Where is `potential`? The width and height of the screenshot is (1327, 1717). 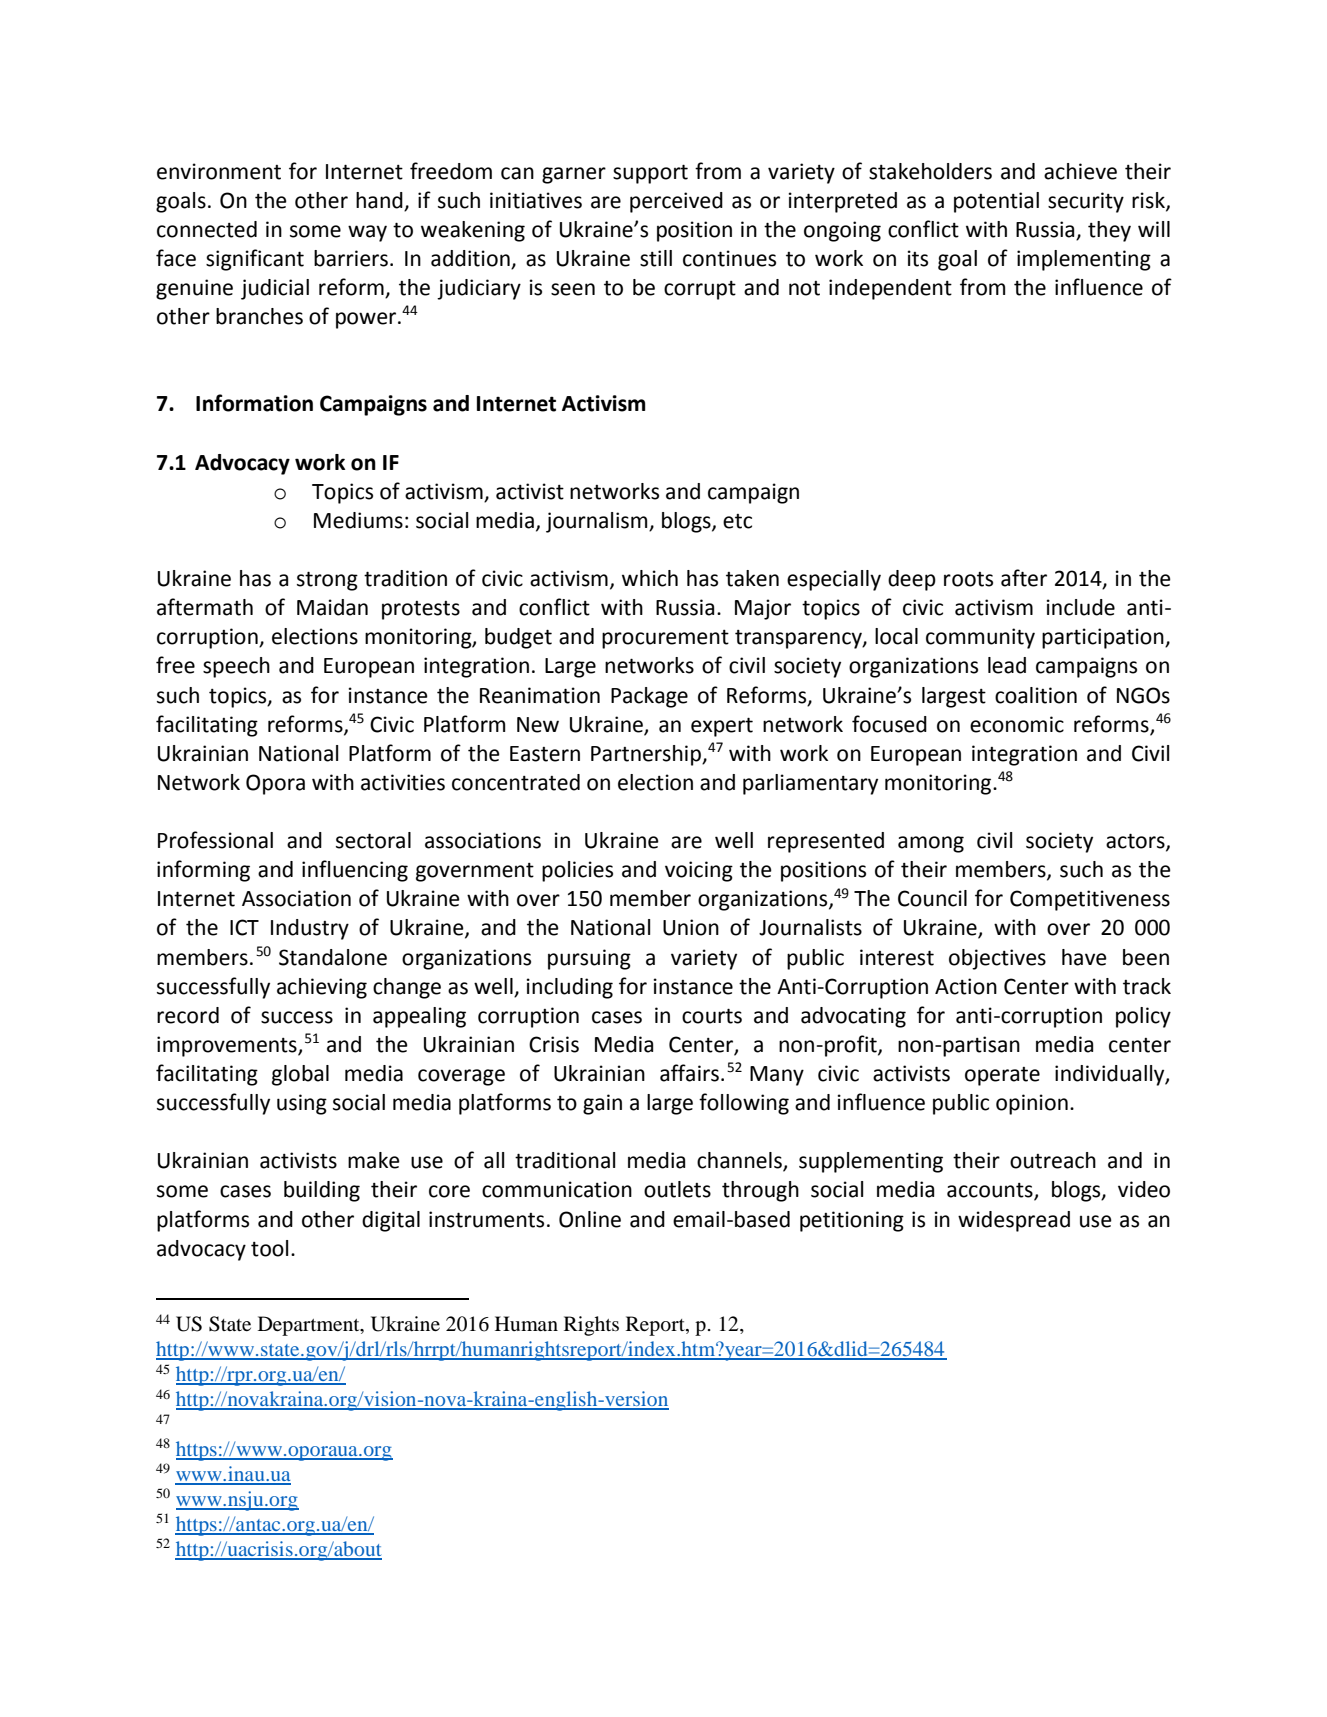
potential is located at coordinates (996, 202).
